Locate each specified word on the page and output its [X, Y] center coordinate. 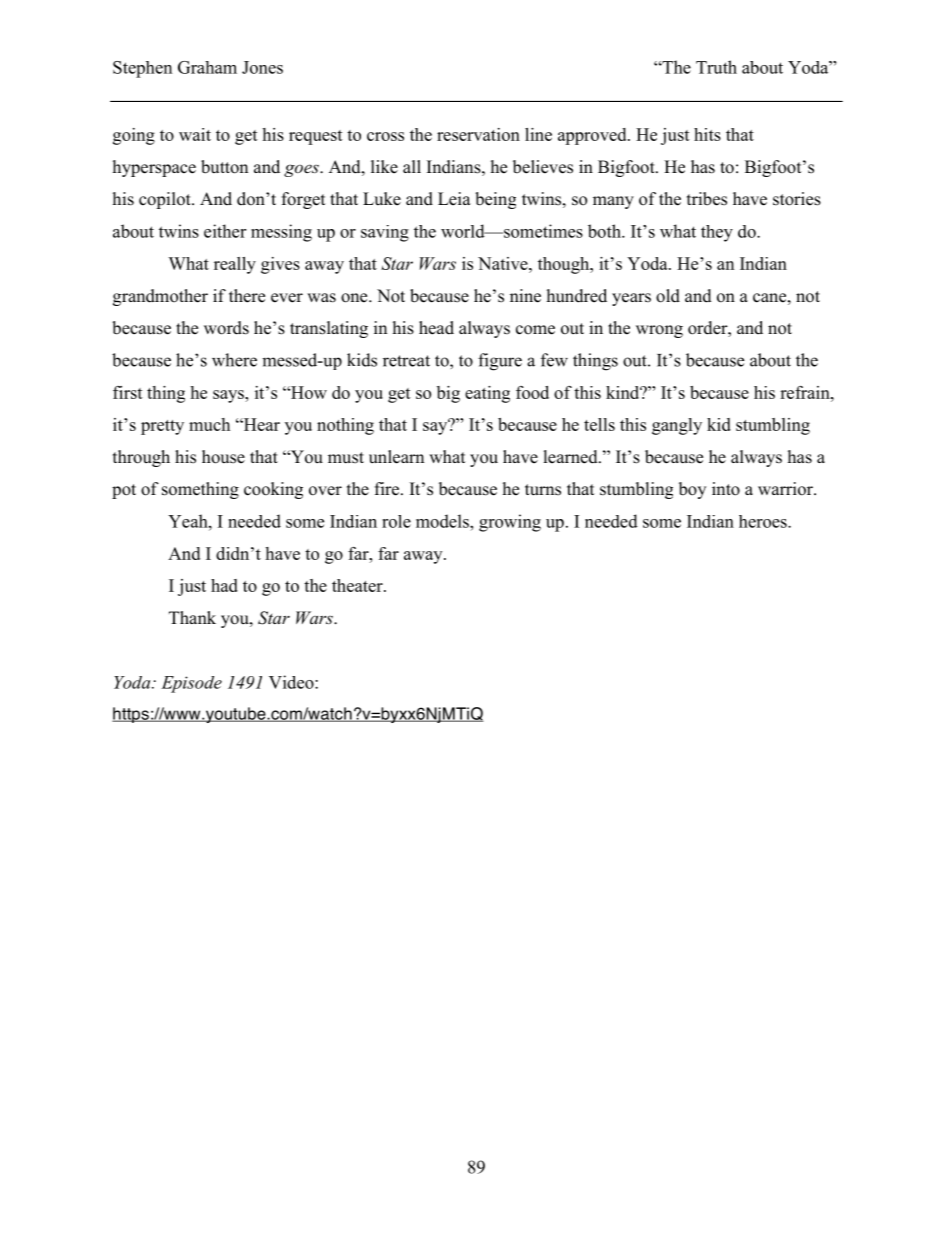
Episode [191, 684]
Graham [207, 67]
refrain [806, 392]
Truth [716, 67]
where [234, 360]
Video [292, 682]
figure [500, 362]
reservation [478, 134]
